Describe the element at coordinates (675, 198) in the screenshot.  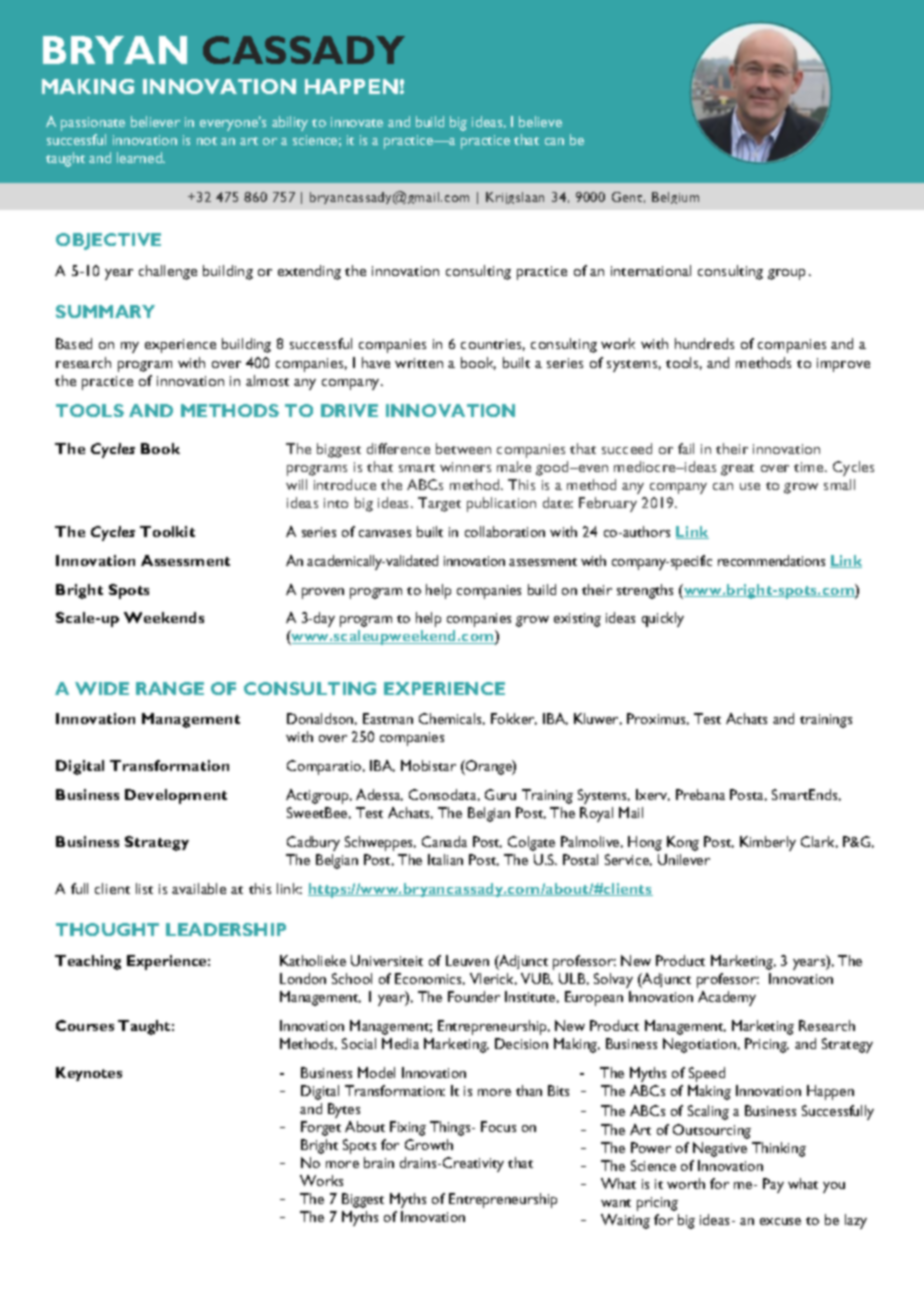
I see `Belgium` at that location.
